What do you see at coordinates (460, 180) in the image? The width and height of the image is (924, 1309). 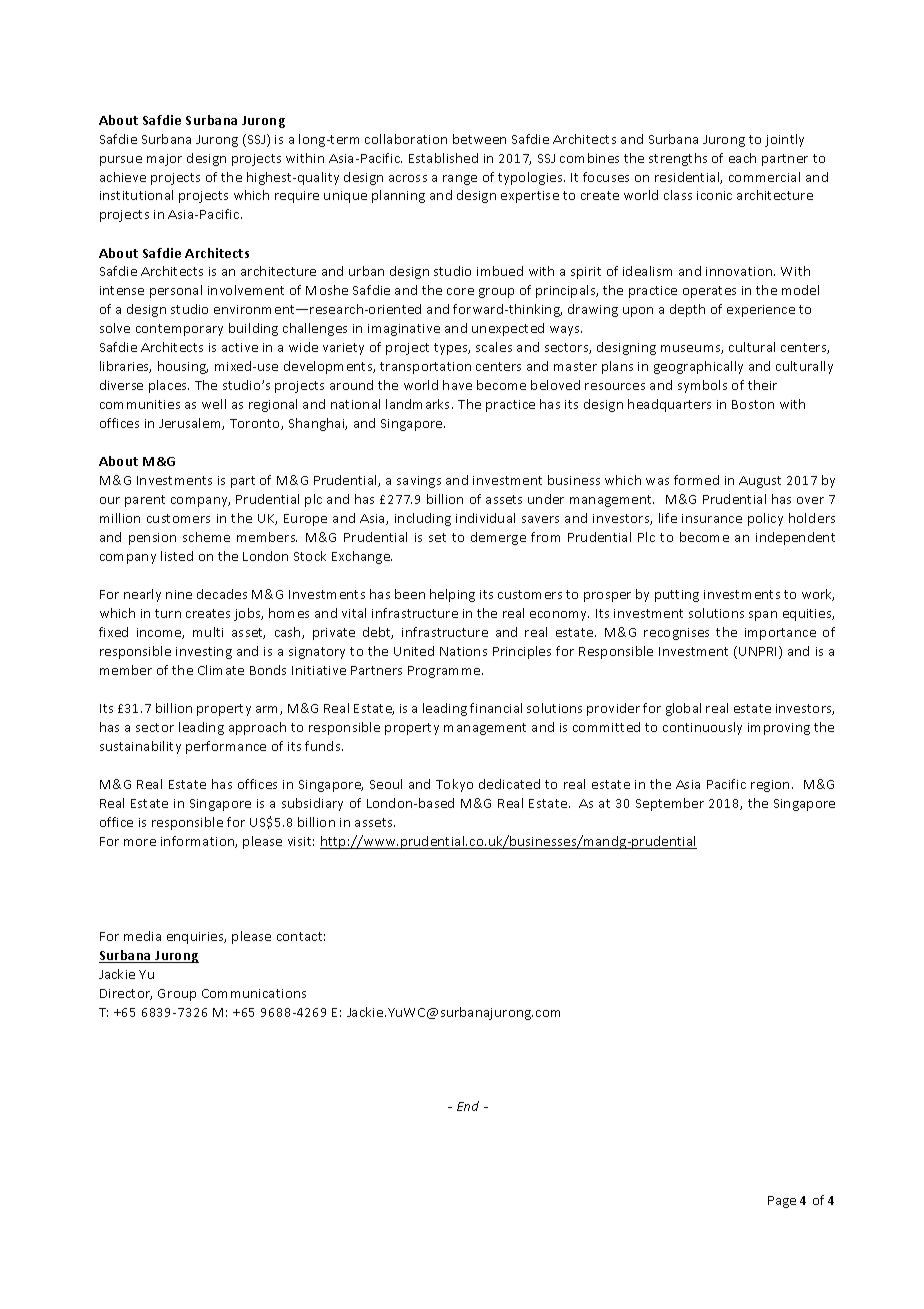 I see `range` at bounding box center [460, 180].
